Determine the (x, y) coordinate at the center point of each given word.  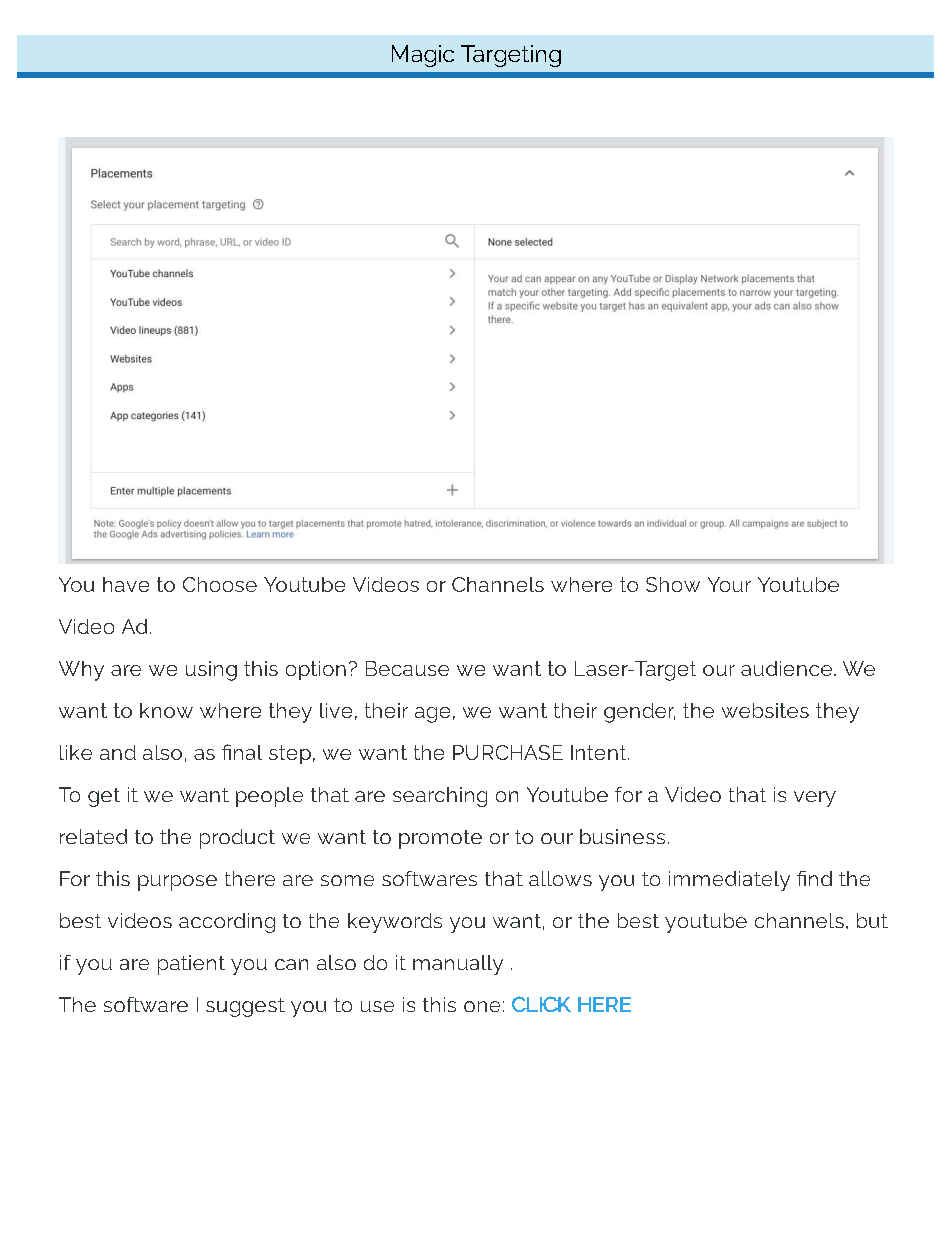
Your (729, 584)
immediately (729, 881)
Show (673, 584)
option (316, 670)
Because (407, 668)
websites (765, 710)
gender (639, 713)
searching (440, 797)
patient (191, 965)
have (126, 584)
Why (81, 671)
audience (786, 668)
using (211, 671)
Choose (220, 584)
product (237, 839)
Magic (423, 56)
